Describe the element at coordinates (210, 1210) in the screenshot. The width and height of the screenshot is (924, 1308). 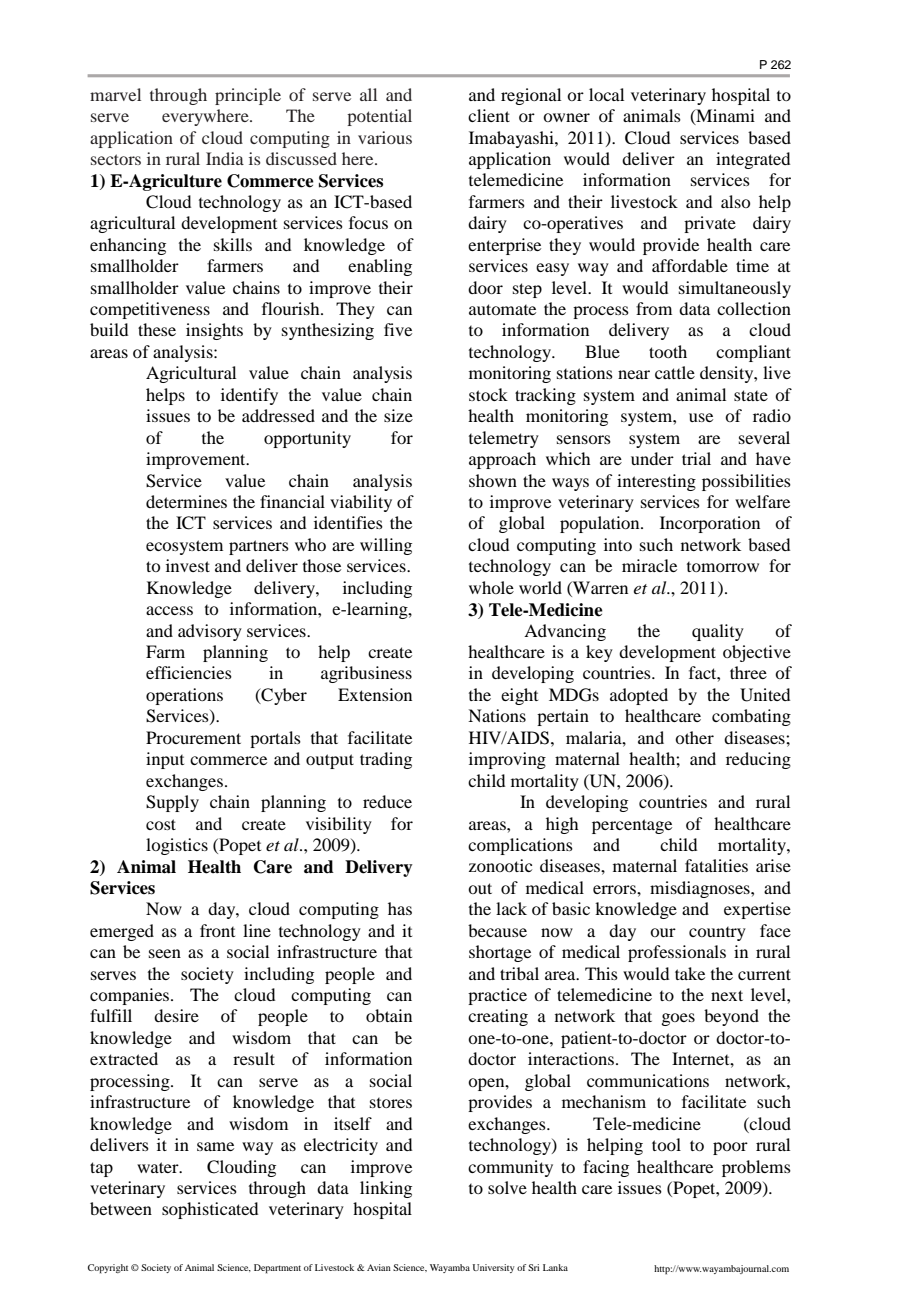
I see `sophisticated` at that location.
